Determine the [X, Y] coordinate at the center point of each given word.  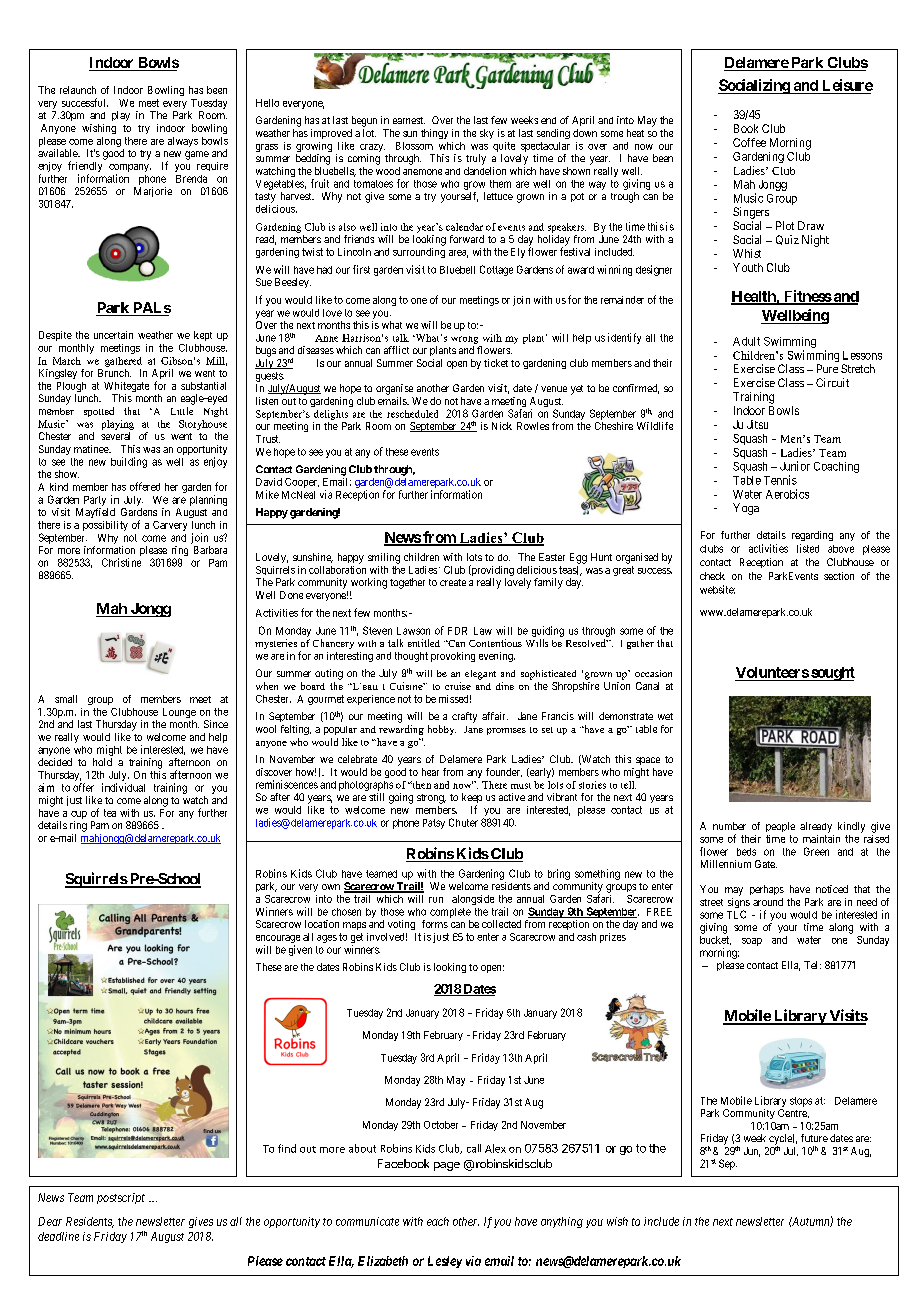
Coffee [749, 142]
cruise [458, 686]
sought [832, 674]
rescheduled [412, 414]
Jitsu [757, 424]
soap [752, 942]
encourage [278, 940]
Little [182, 411]
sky [487, 134]
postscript [121, 1198]
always [183, 142]
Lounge [179, 714]
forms [435, 924]
